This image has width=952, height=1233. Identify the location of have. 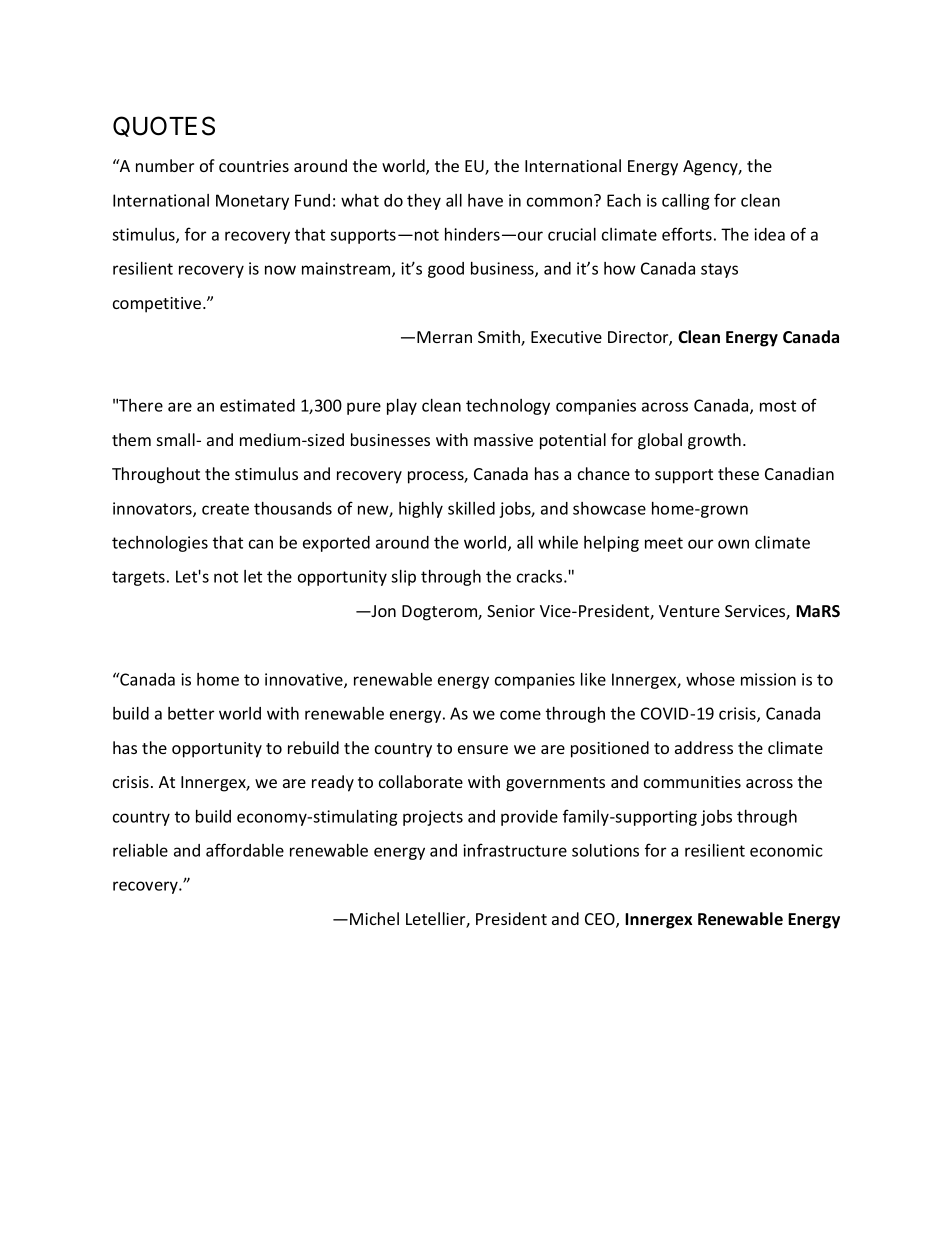
(485, 200).
